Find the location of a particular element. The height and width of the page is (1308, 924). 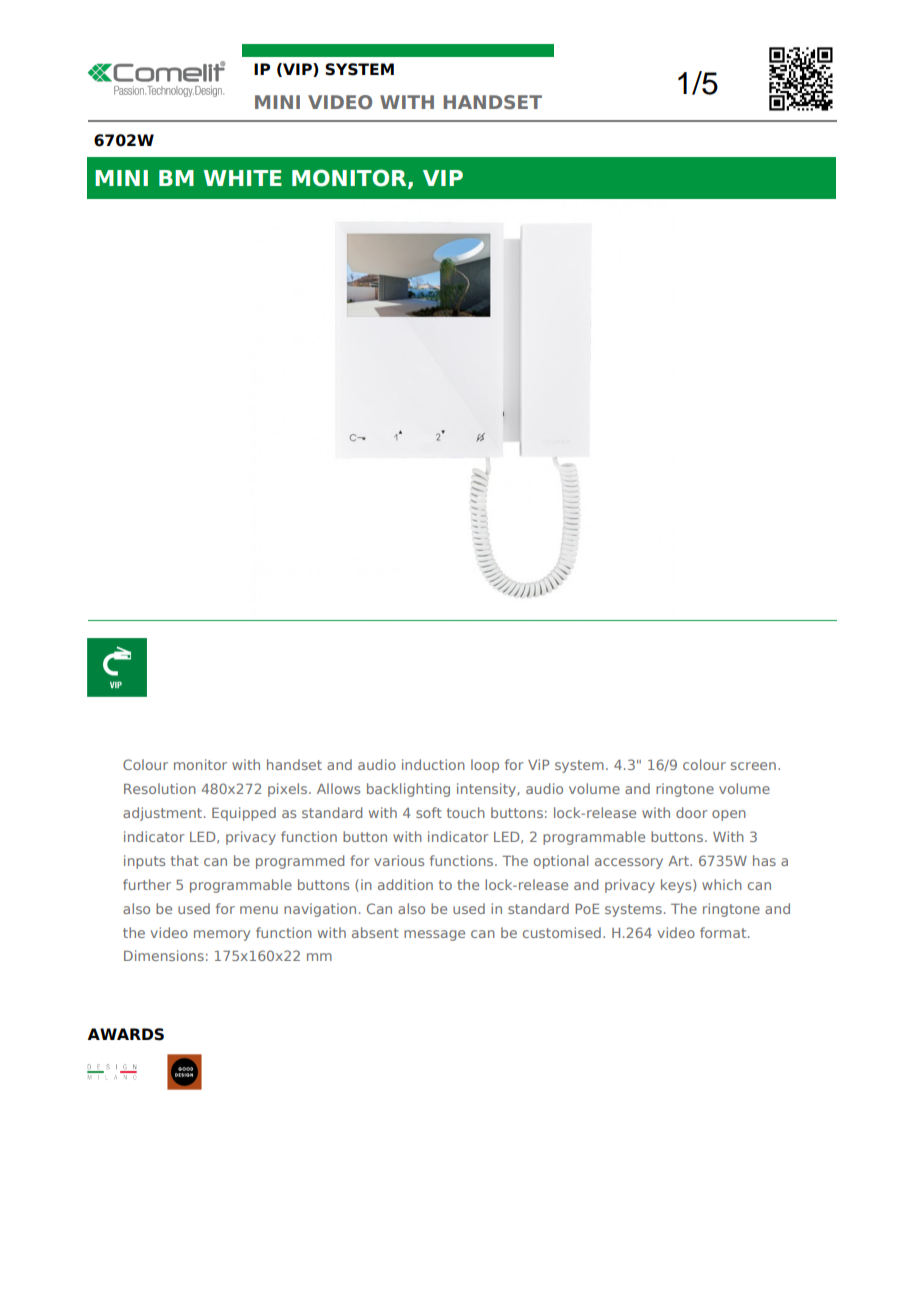

backlighting is located at coordinates (408, 790).
